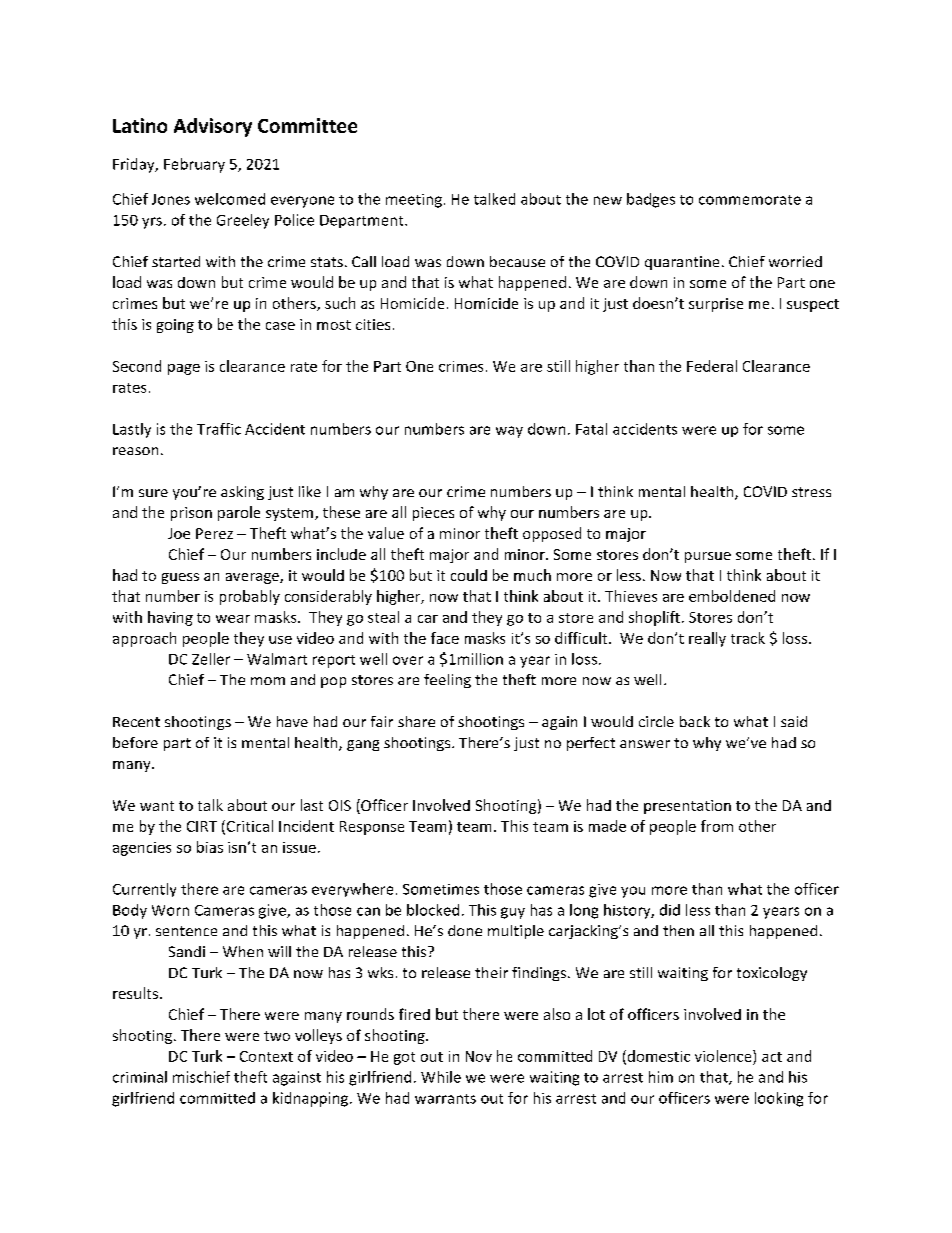 The height and width of the page is (1233, 952). I want to click on February, so click(194, 165).
